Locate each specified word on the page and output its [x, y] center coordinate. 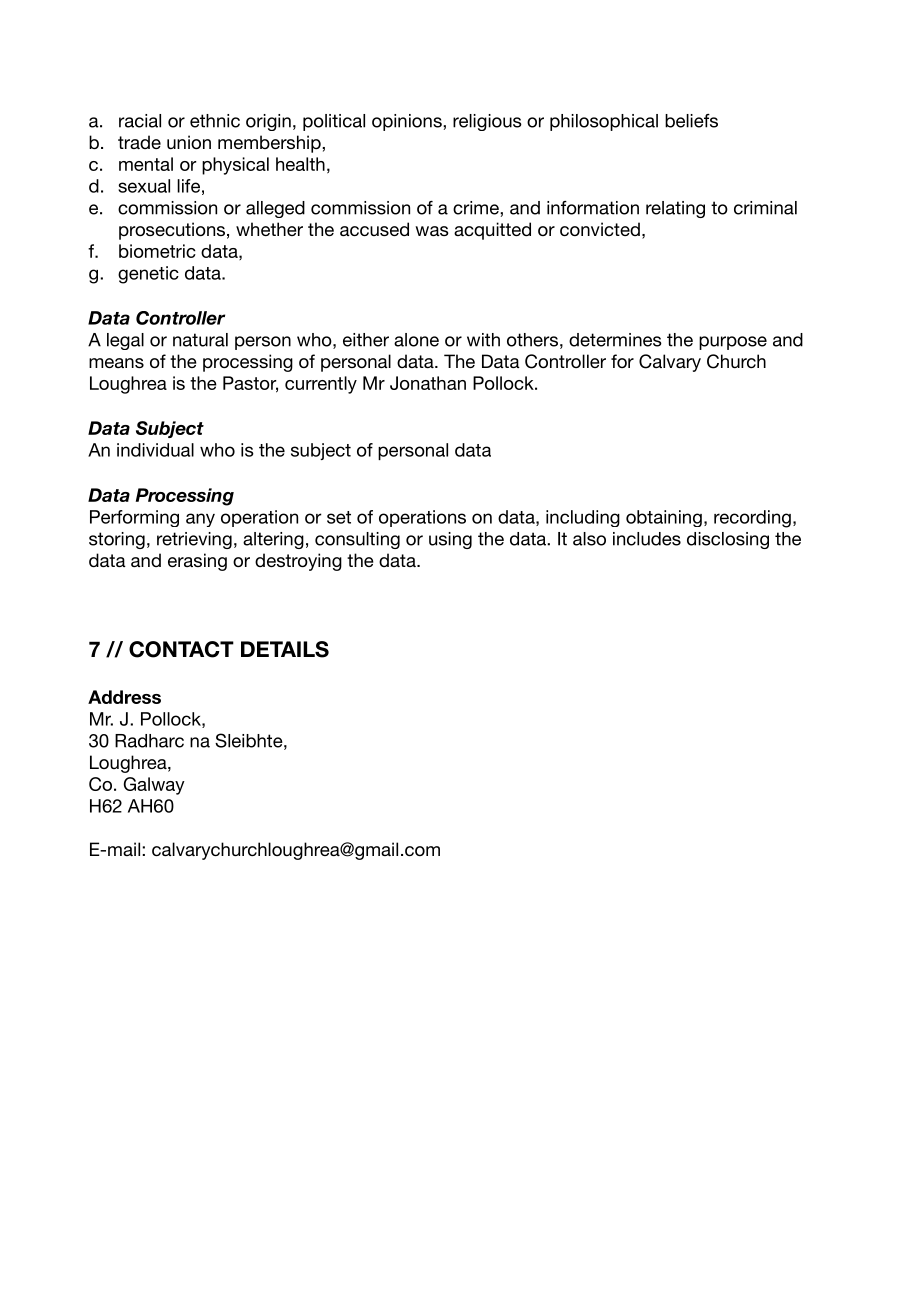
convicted [600, 229]
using [450, 540]
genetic [148, 275]
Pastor [250, 384]
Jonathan [428, 383]
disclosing [728, 540]
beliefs [691, 121]
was [432, 231]
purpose [733, 343]
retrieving [194, 540]
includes [647, 539]
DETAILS [285, 649]
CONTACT [181, 649]
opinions [408, 122]
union [189, 142]
